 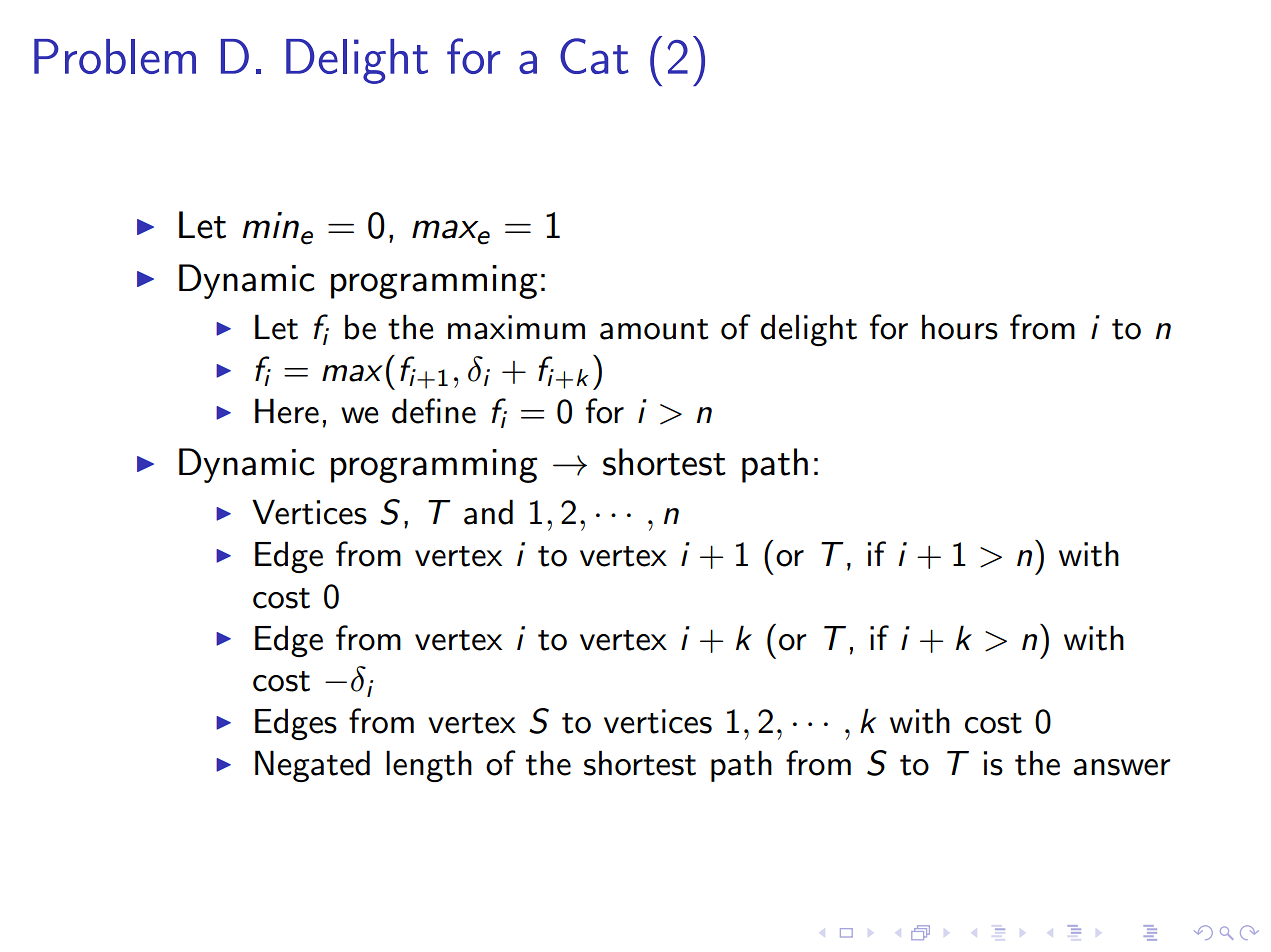 What do you see at coordinates (960, 327) in the screenshot?
I see `hours` at bounding box center [960, 327].
